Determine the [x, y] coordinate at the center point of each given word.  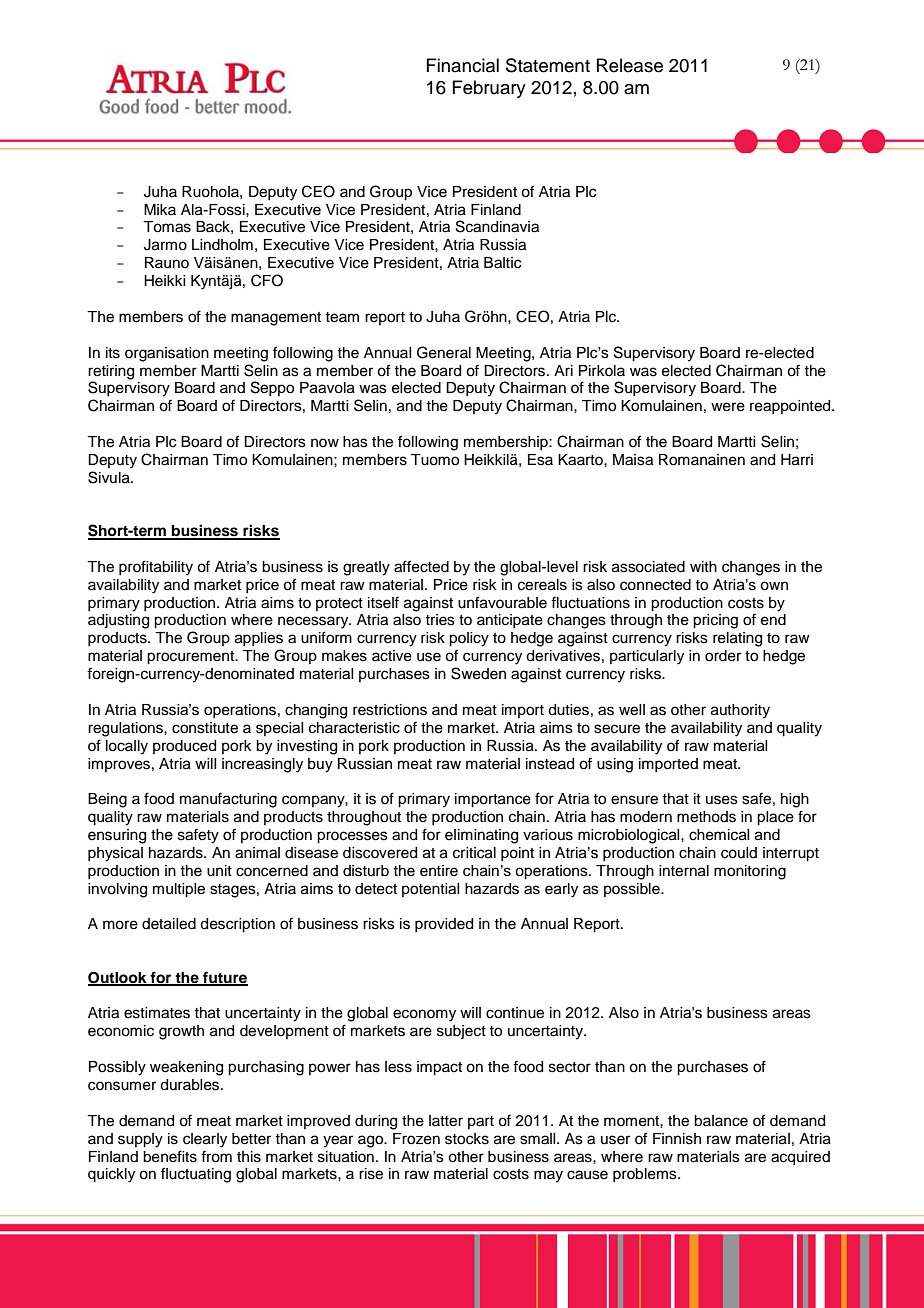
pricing [715, 621]
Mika [160, 209]
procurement [192, 658]
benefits [170, 1156]
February [489, 89]
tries [440, 620]
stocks [467, 1139]
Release [630, 65]
